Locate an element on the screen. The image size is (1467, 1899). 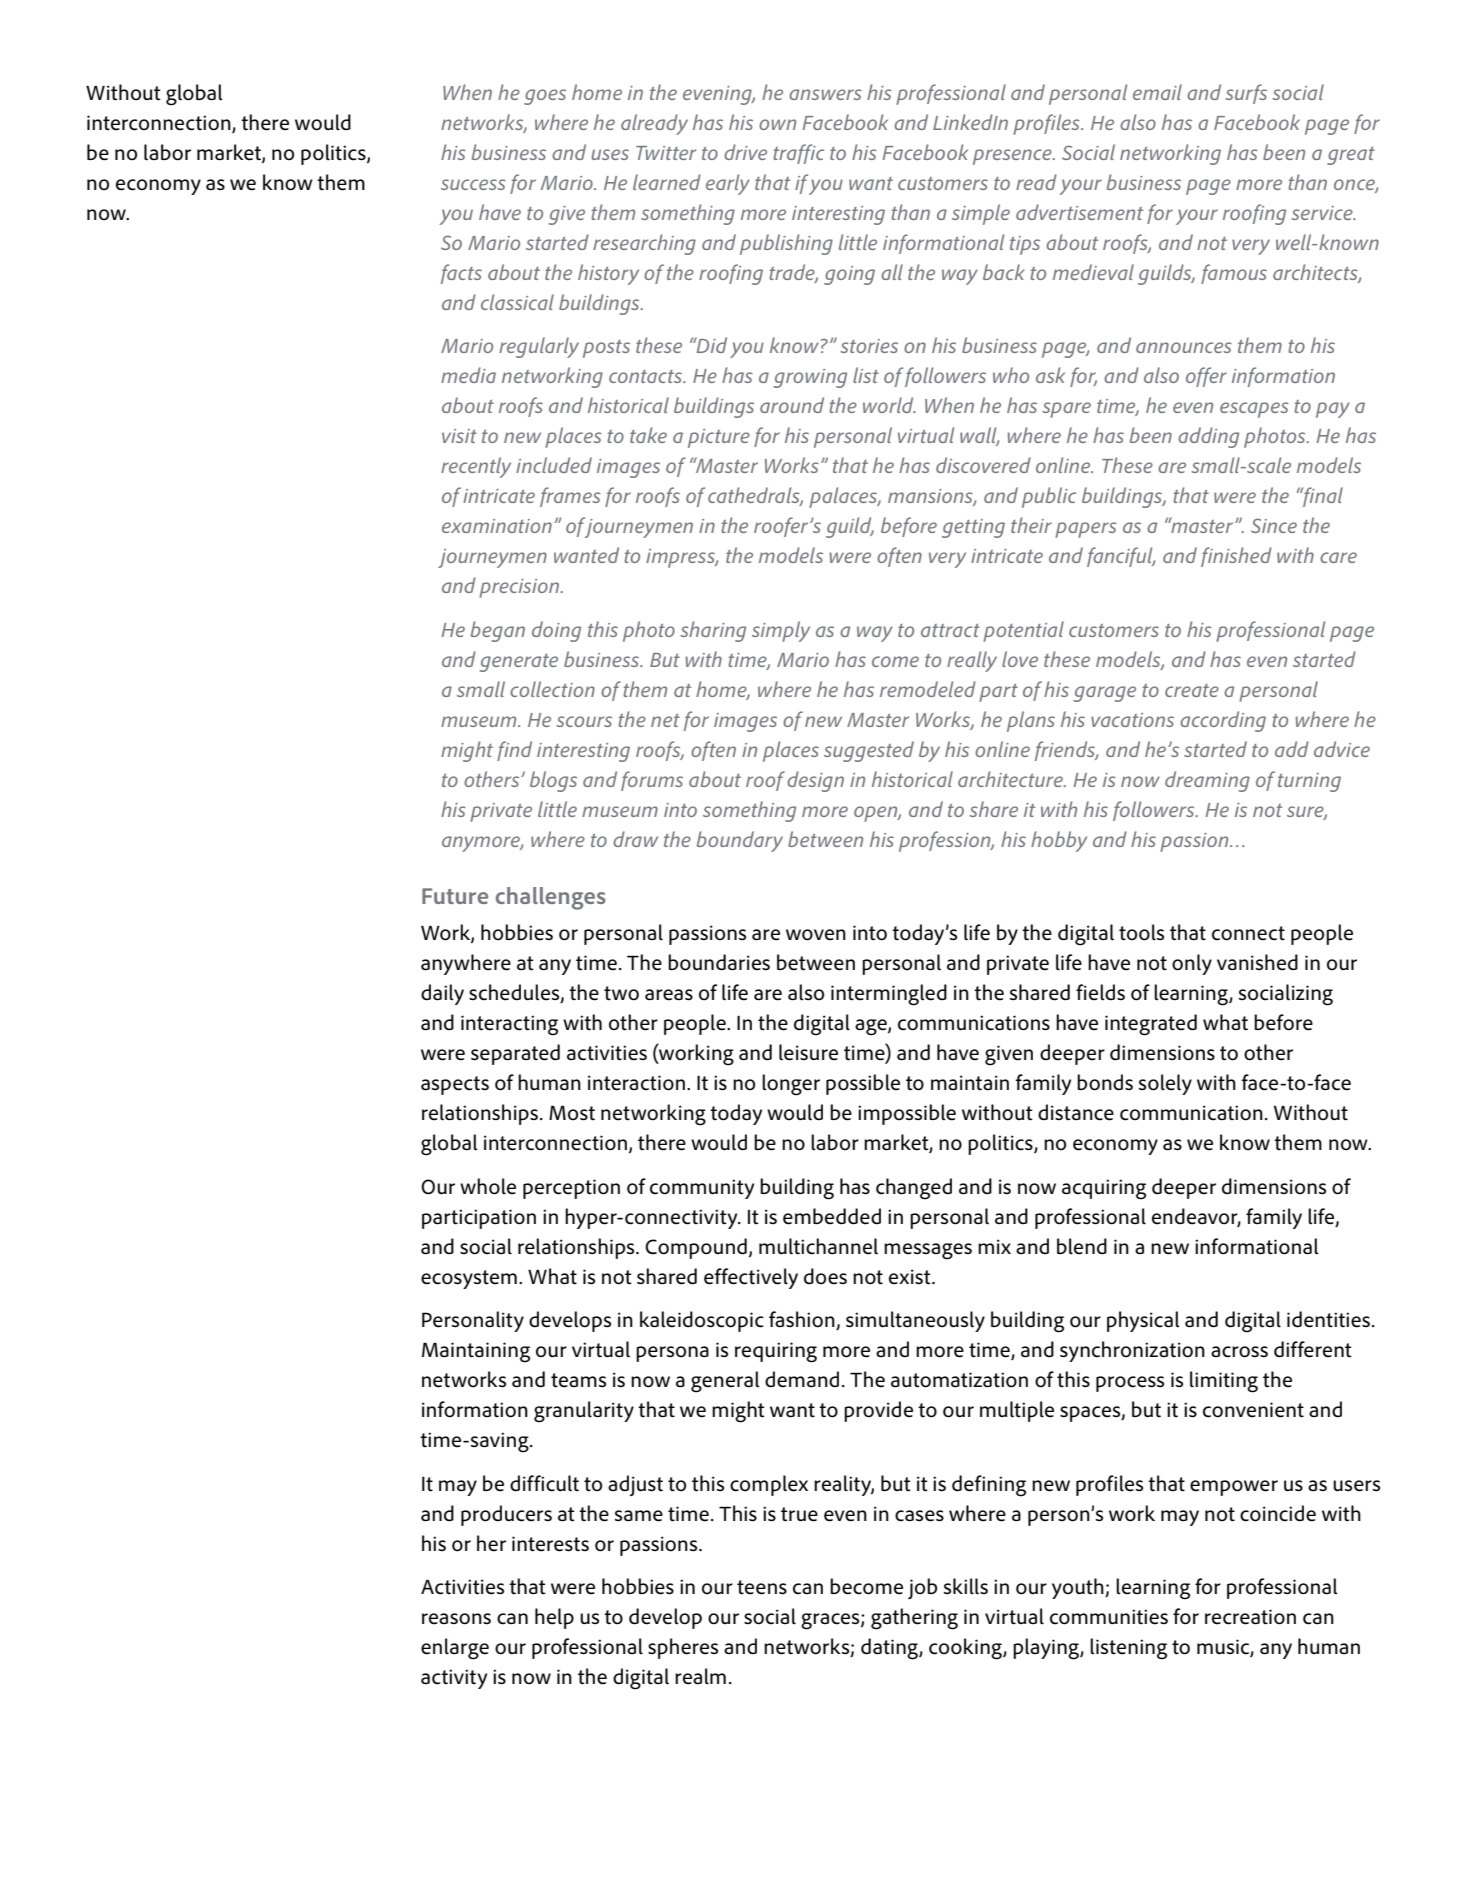
goes is located at coordinates (545, 97).
